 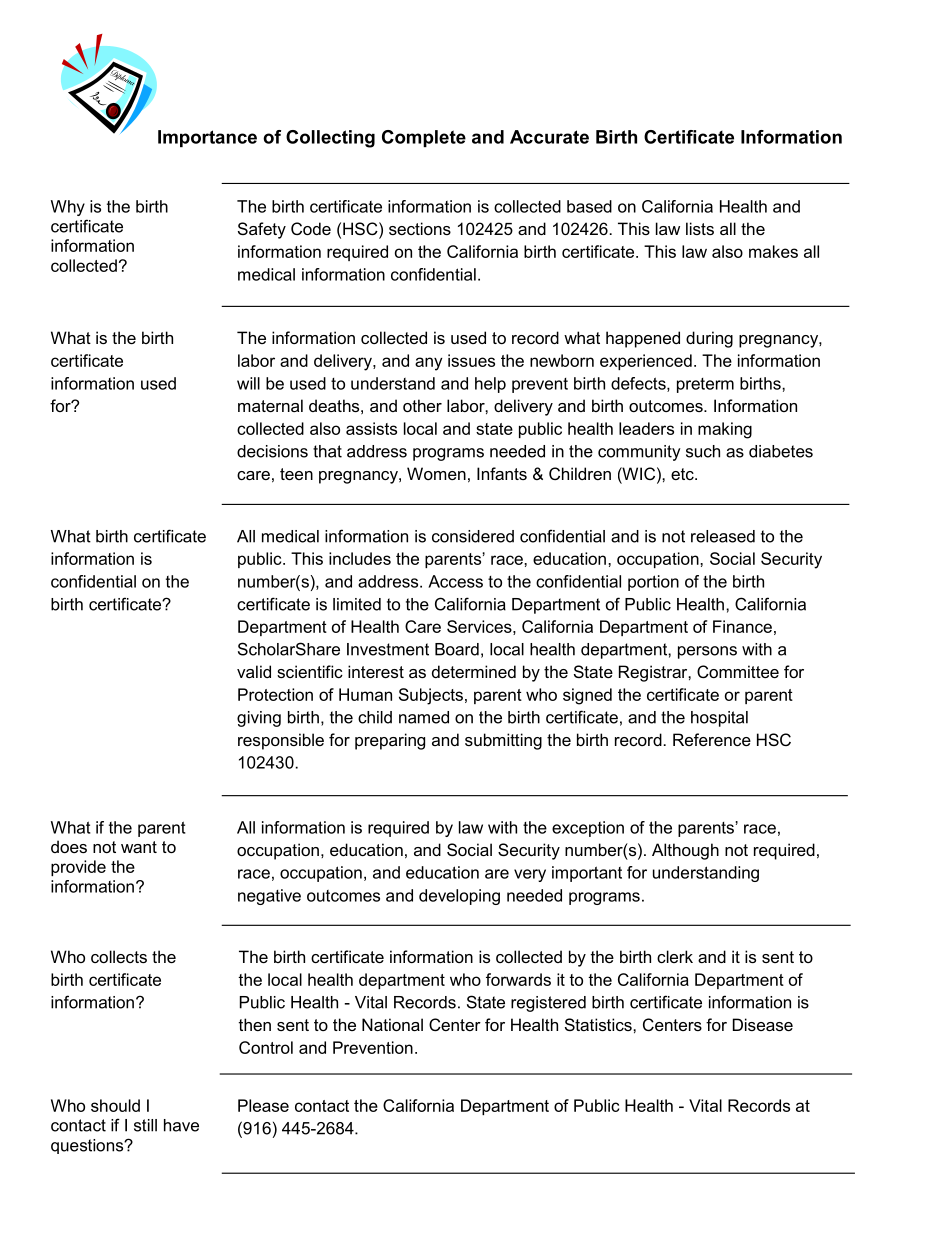 What do you see at coordinates (207, 138) in the page?
I see `Importance` at bounding box center [207, 138].
